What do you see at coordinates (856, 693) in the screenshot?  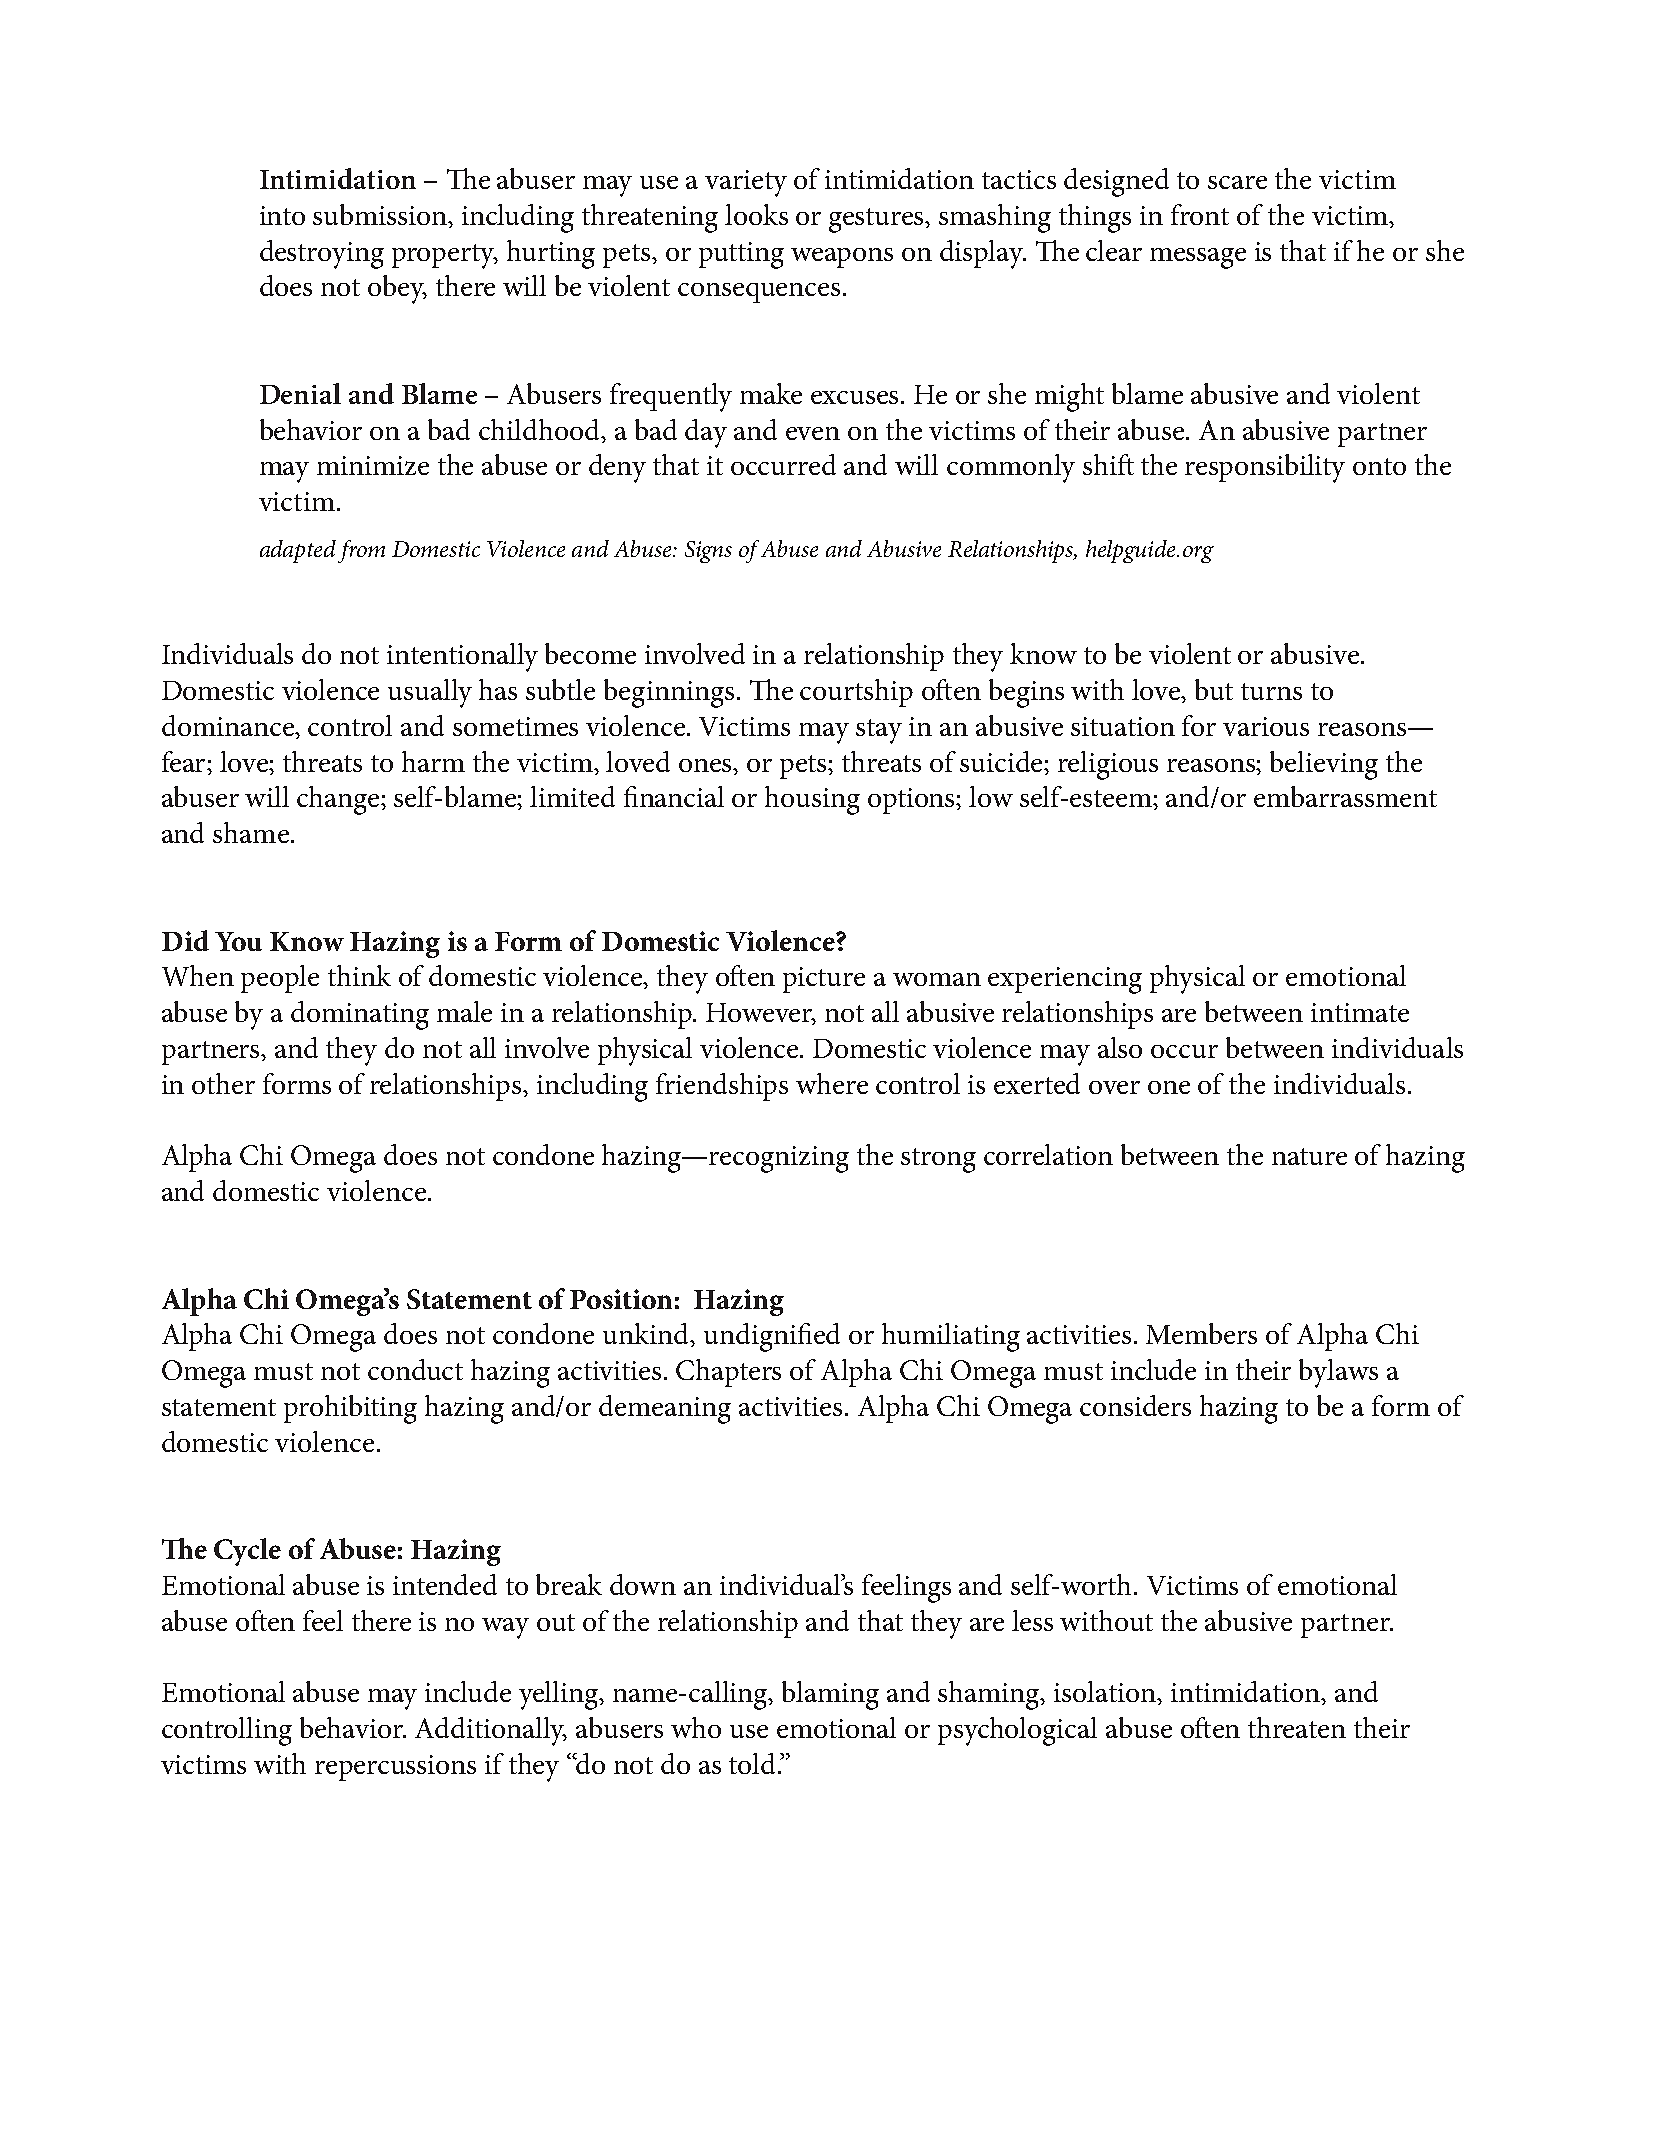 I see `courtship` at bounding box center [856, 693].
